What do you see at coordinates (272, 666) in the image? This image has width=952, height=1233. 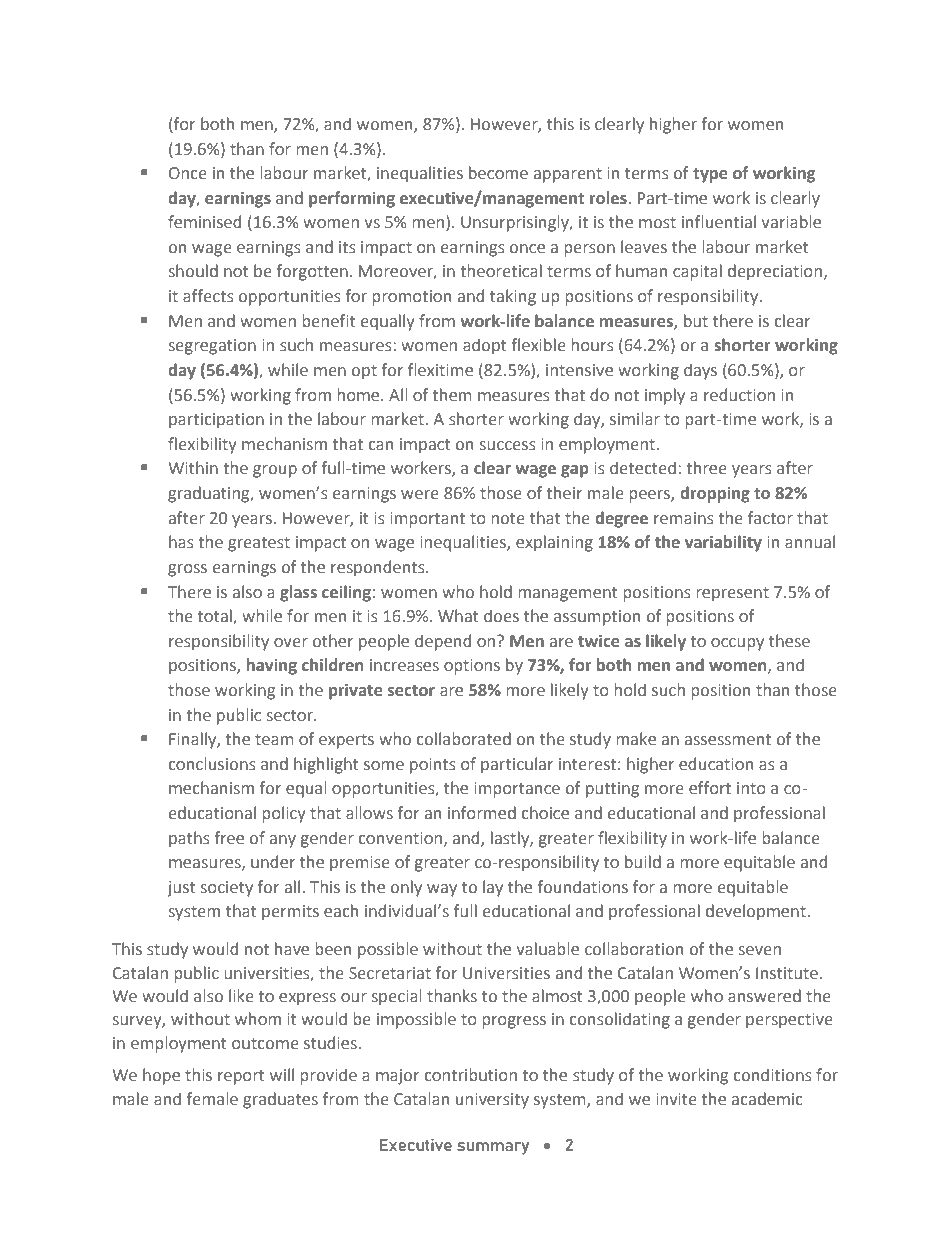 I see `having` at bounding box center [272, 666].
